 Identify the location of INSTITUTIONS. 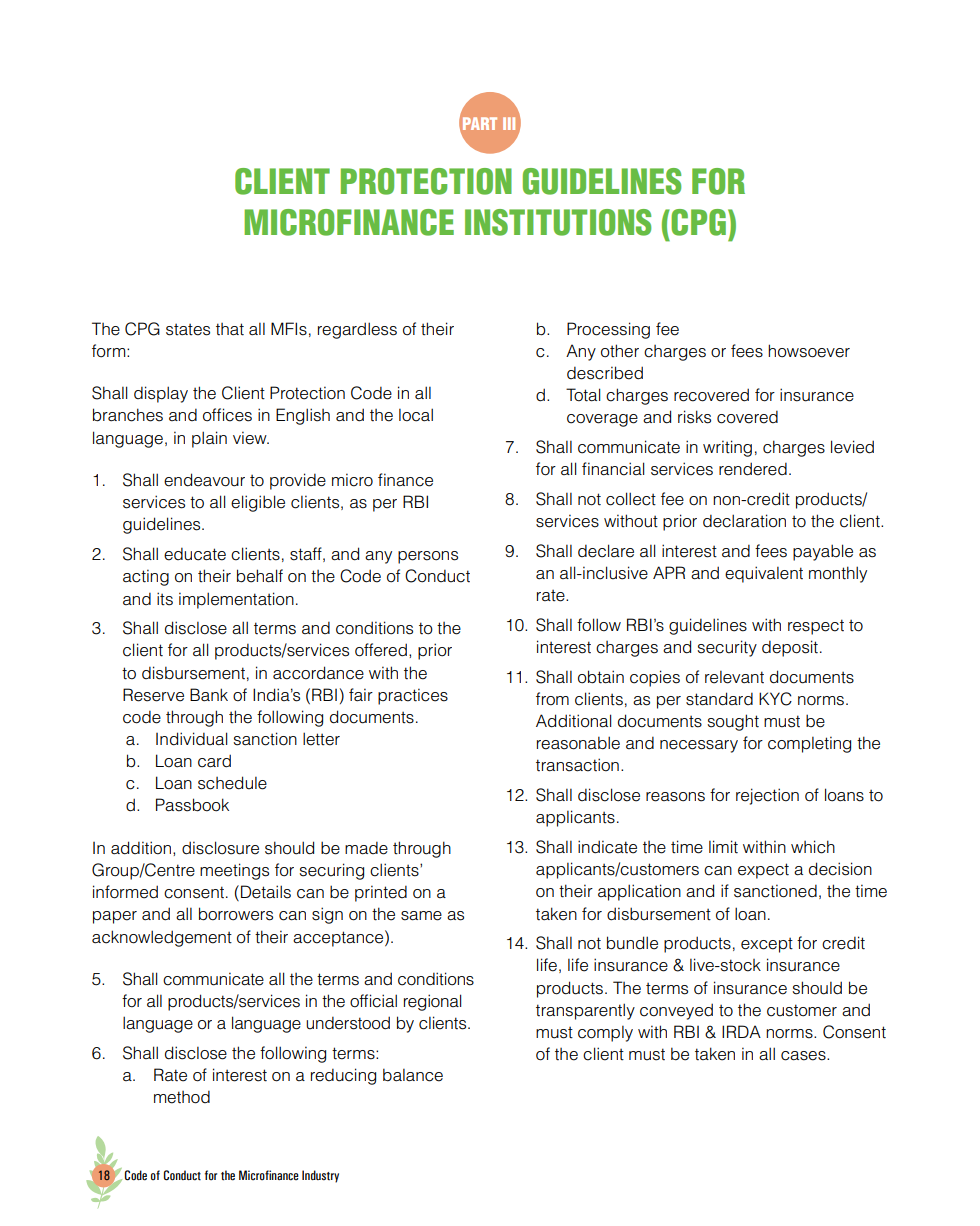
(558, 222).
